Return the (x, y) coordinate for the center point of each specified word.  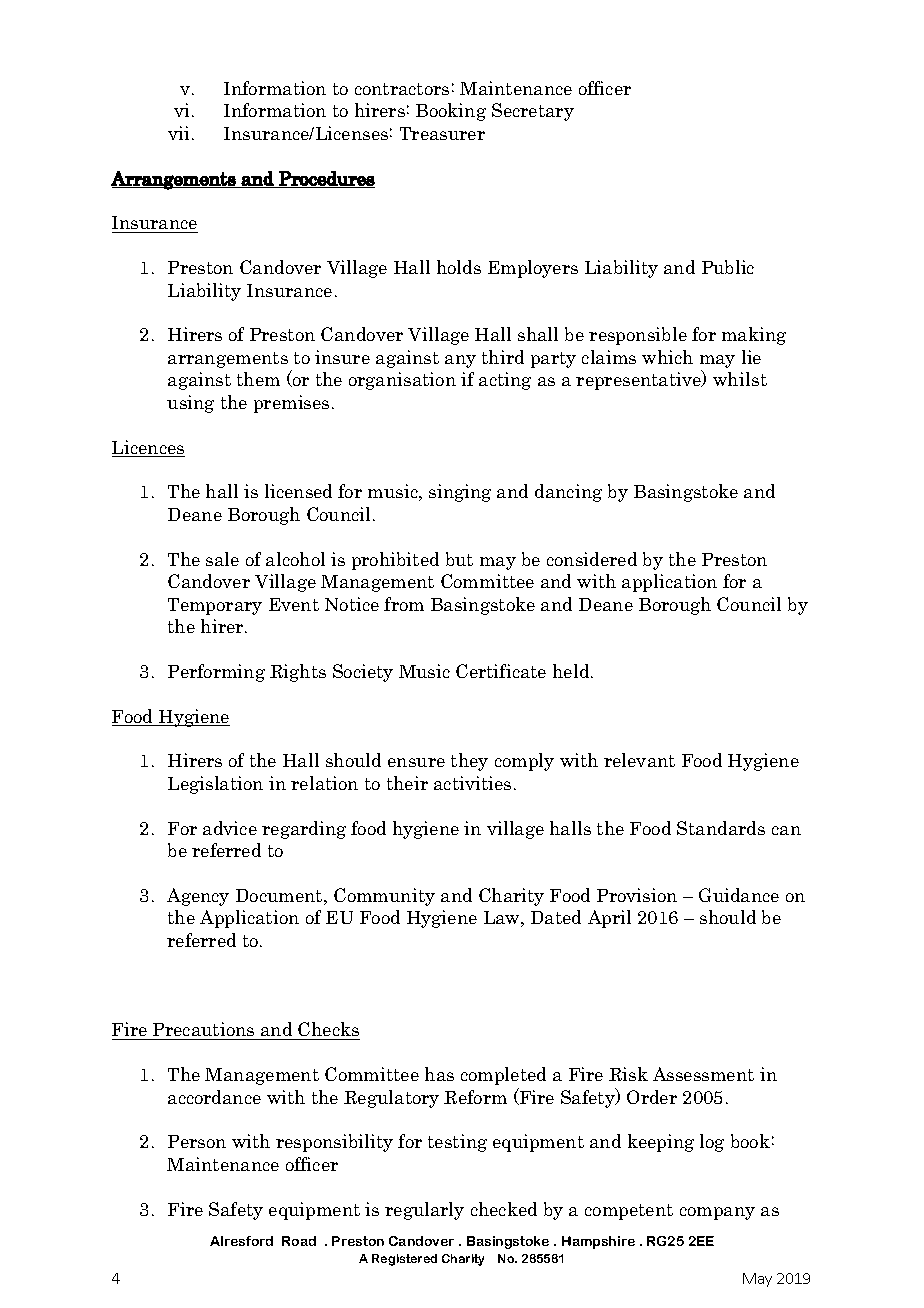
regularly (424, 1211)
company (717, 1213)
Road (299, 1241)
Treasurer (442, 133)
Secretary (533, 112)
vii (180, 133)
